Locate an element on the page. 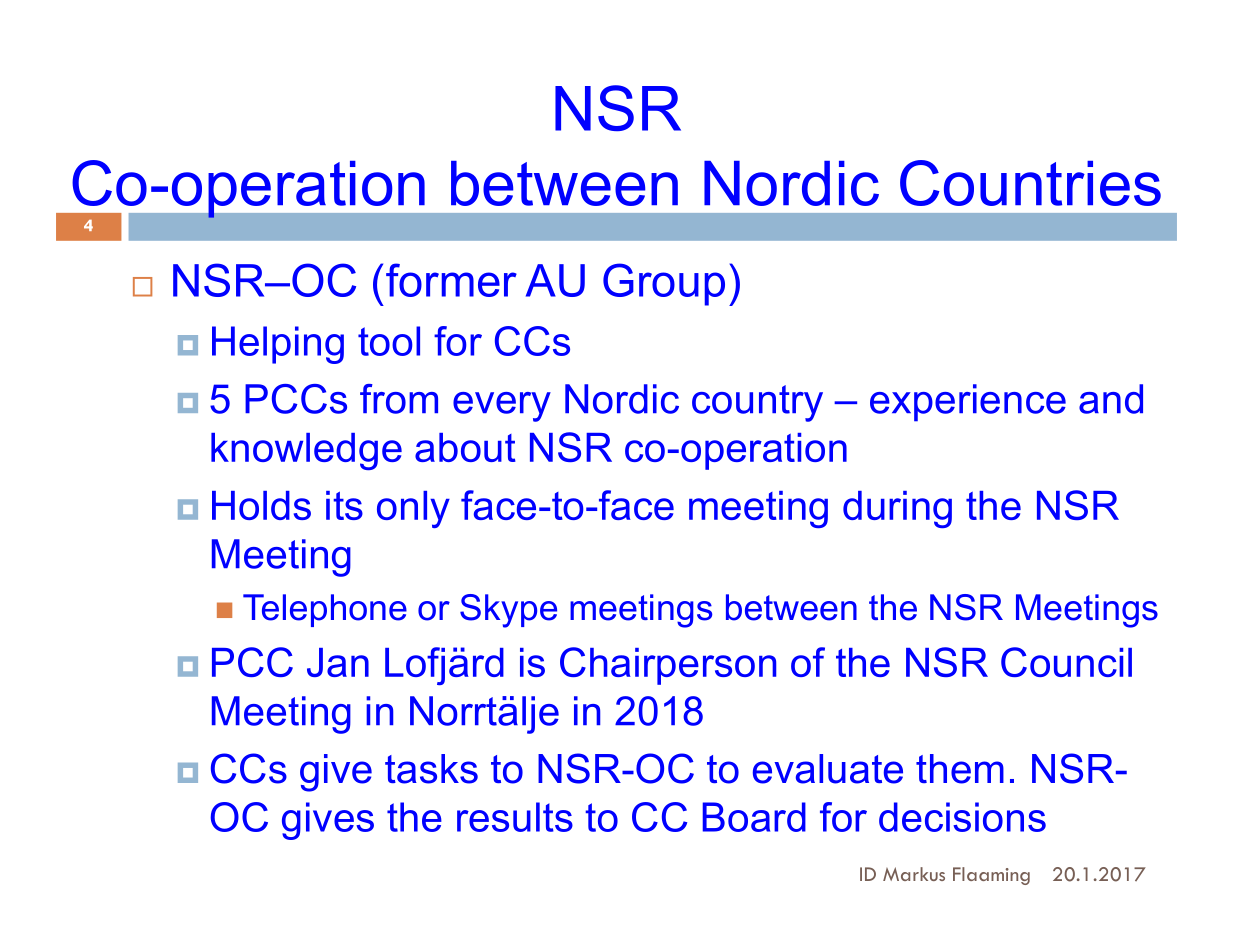 The image size is (1233, 952). former is located at coordinates (451, 280).
